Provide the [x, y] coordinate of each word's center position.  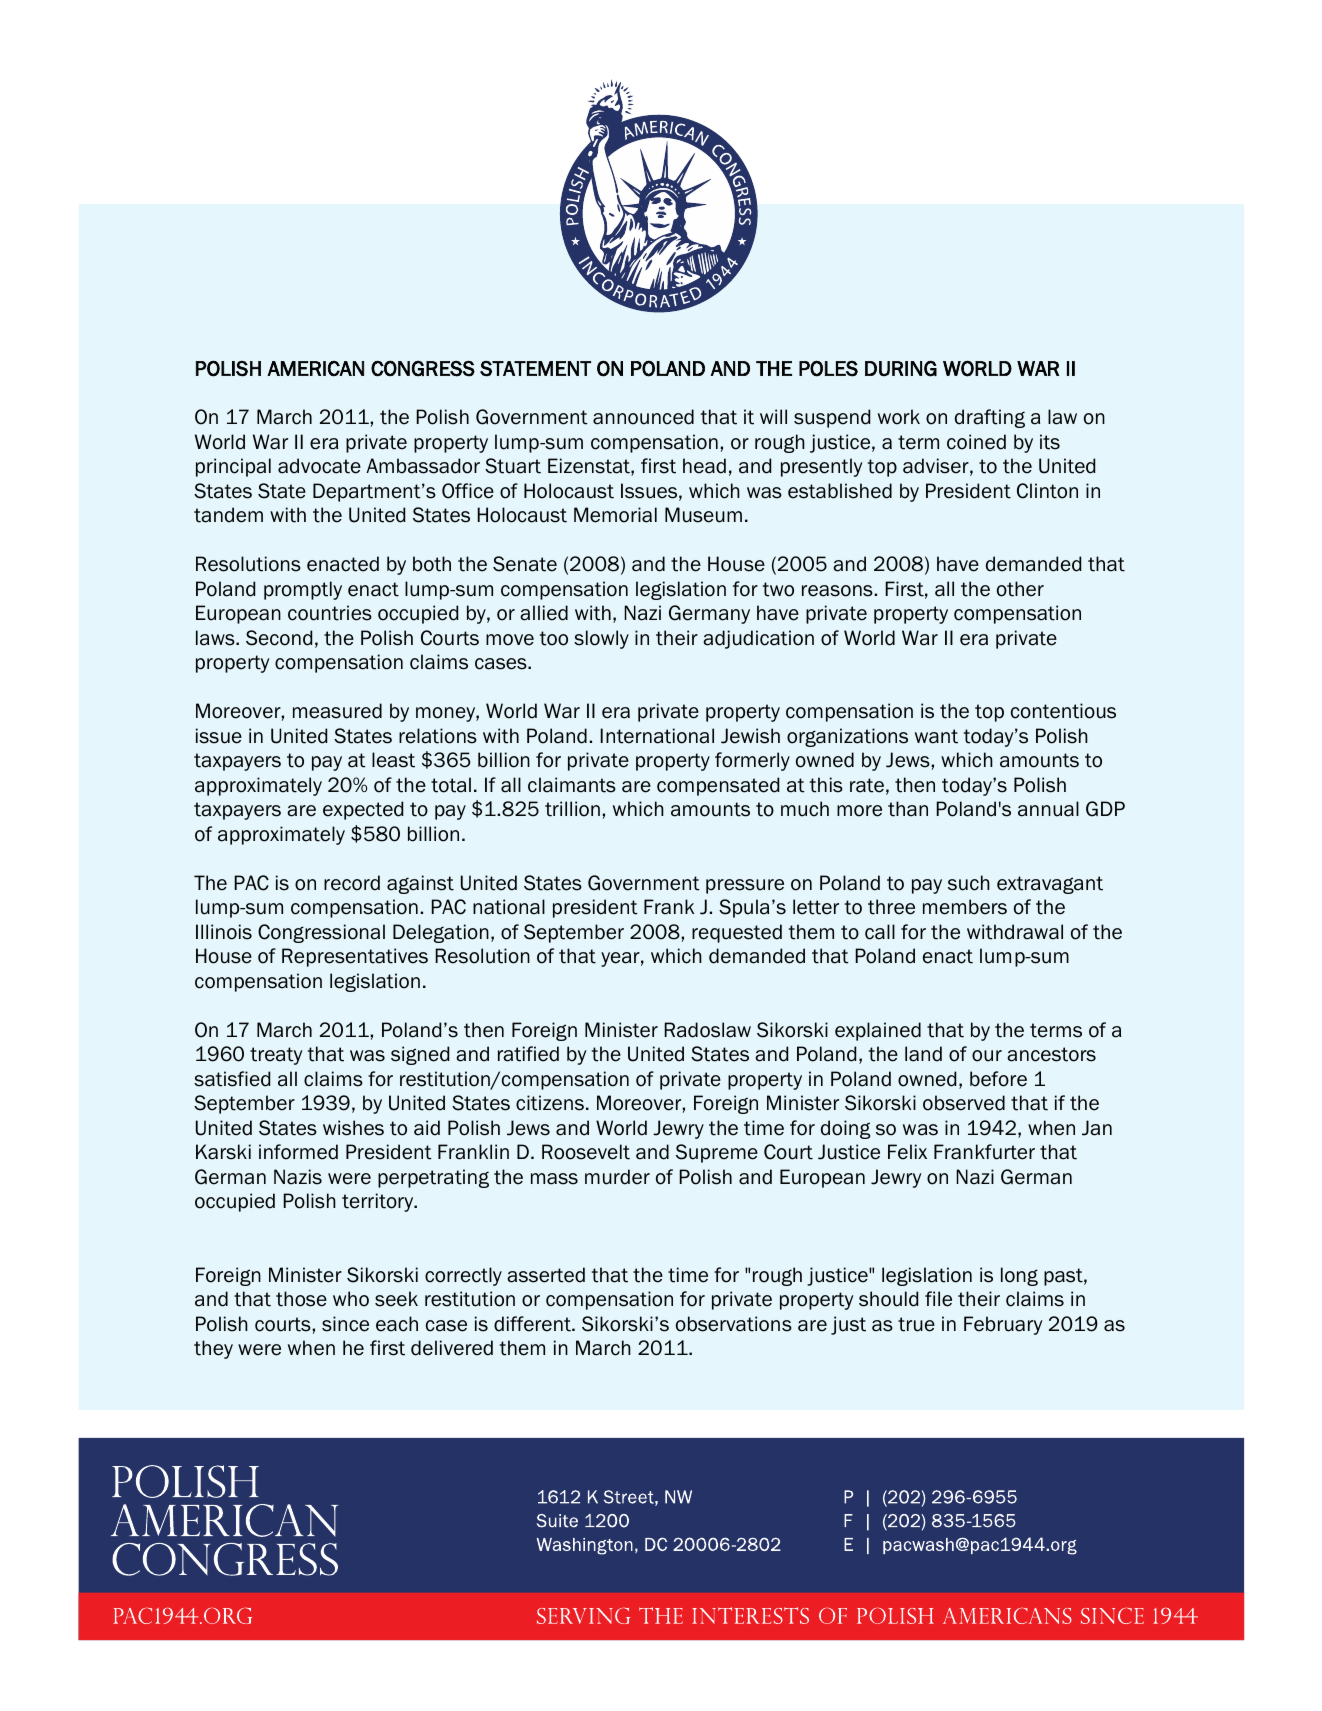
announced [643, 417]
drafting [990, 418]
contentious [1063, 711]
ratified [528, 1054]
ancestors [1051, 1054]
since [345, 1324]
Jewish [750, 736]
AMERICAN [315, 368]
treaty [276, 1056]
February [1003, 1325]
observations [734, 1324]
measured [337, 711]
